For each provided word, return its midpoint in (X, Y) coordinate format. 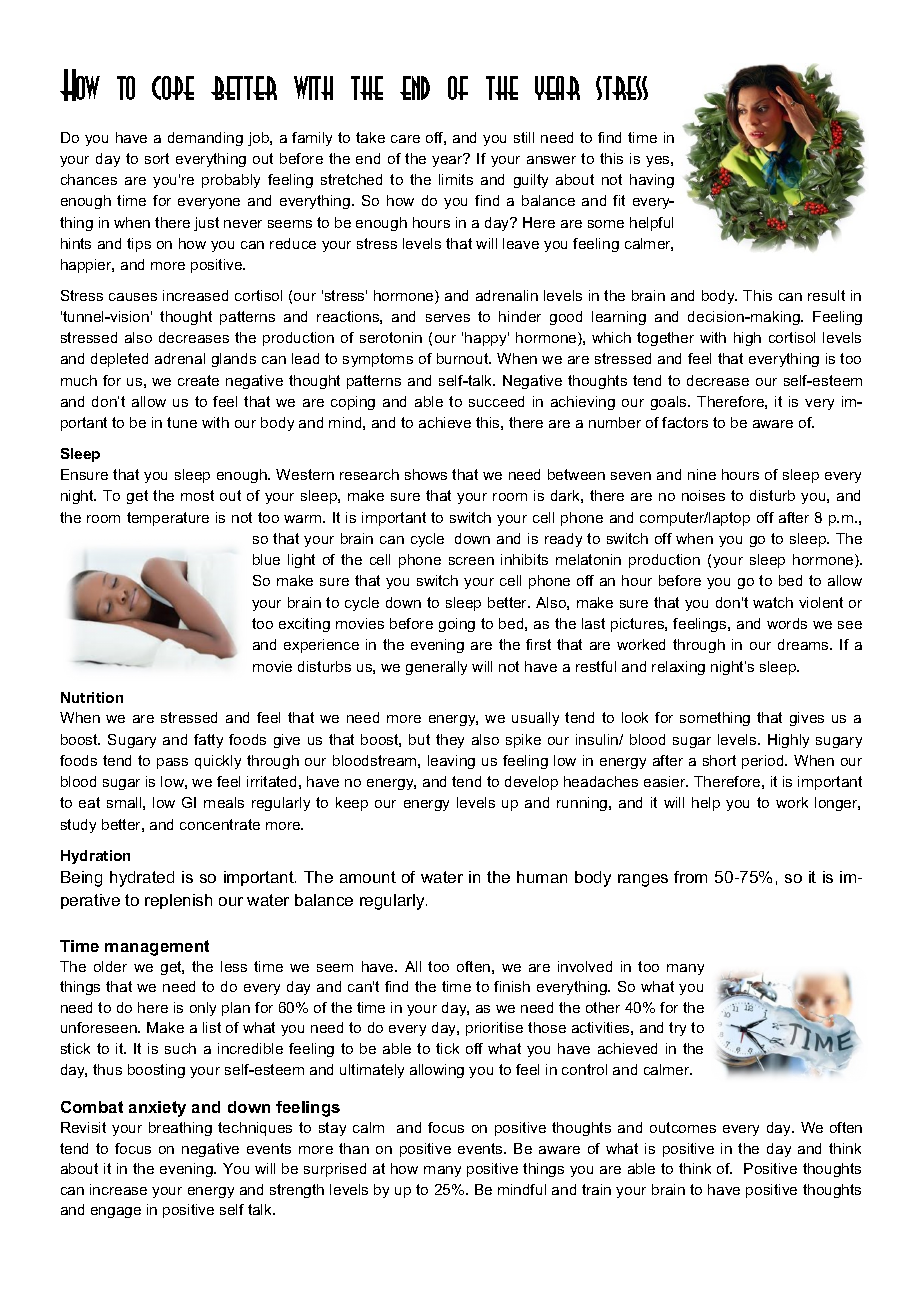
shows (426, 474)
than (354, 1148)
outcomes (683, 1127)
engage (116, 1212)
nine (702, 474)
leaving (451, 762)
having (652, 181)
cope (173, 88)
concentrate (220, 824)
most (197, 495)
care (405, 139)
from (690, 877)
